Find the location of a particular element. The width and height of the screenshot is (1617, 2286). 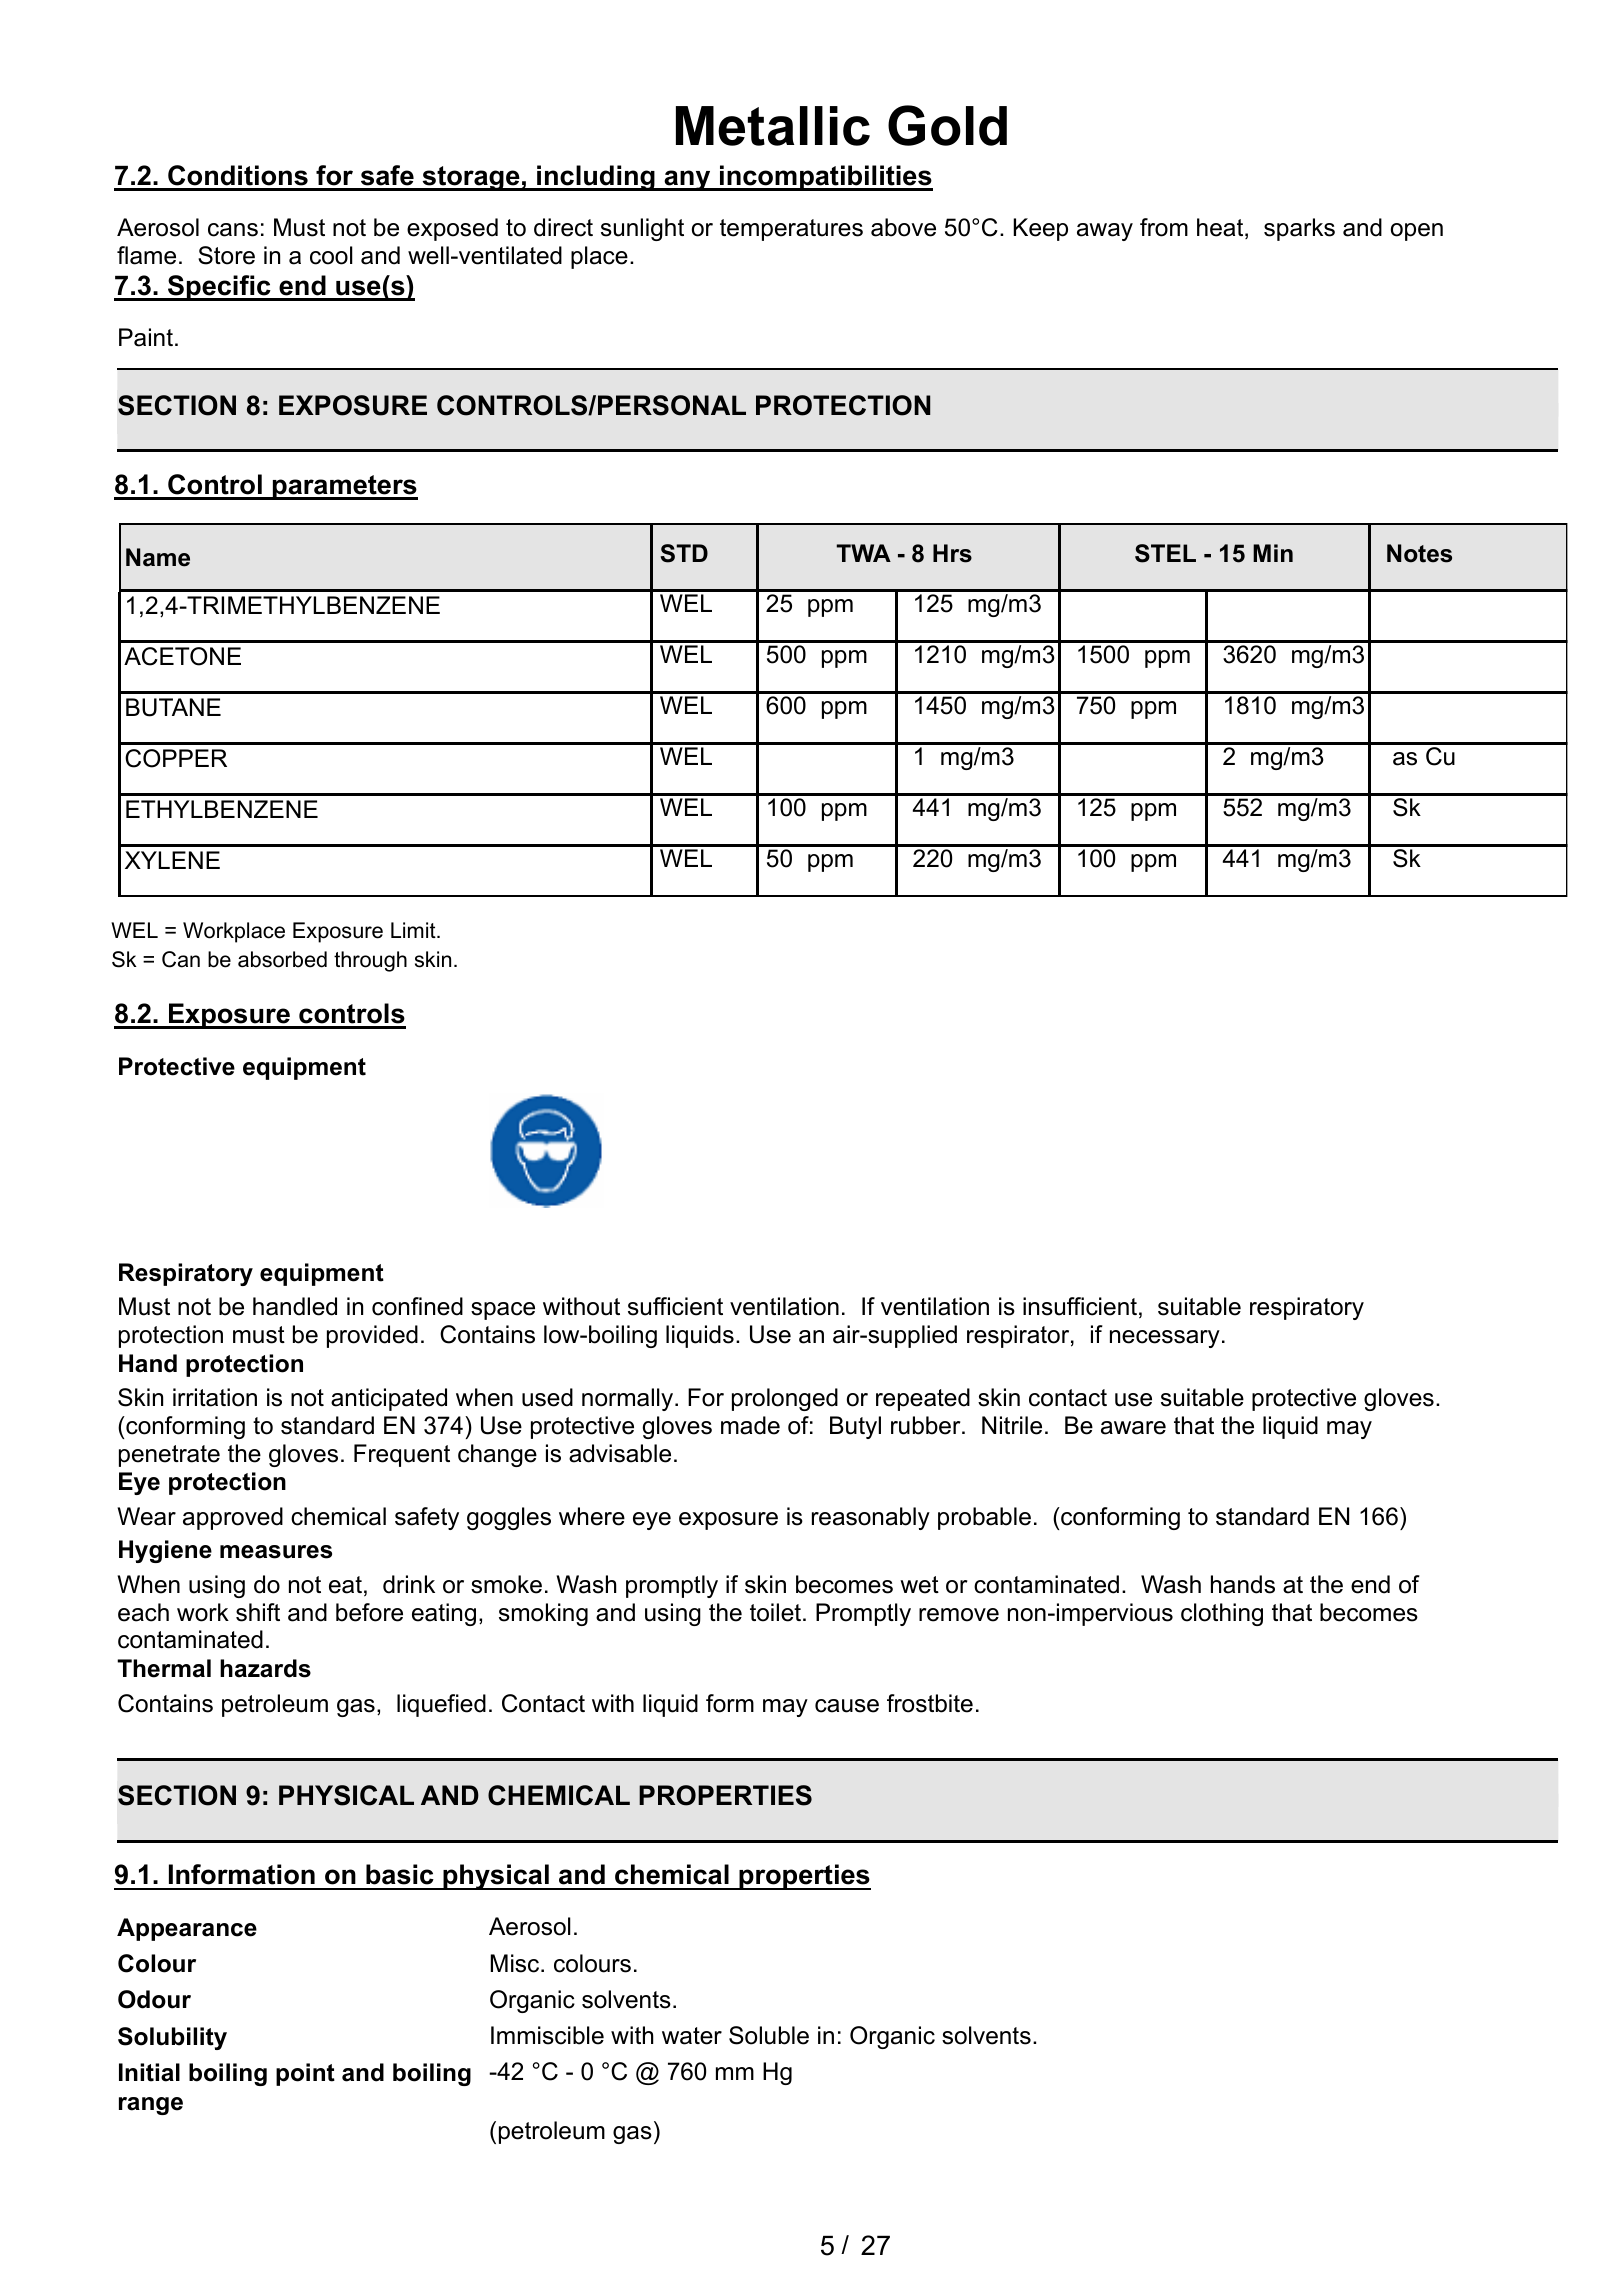

clothing is located at coordinates (1222, 1614).
